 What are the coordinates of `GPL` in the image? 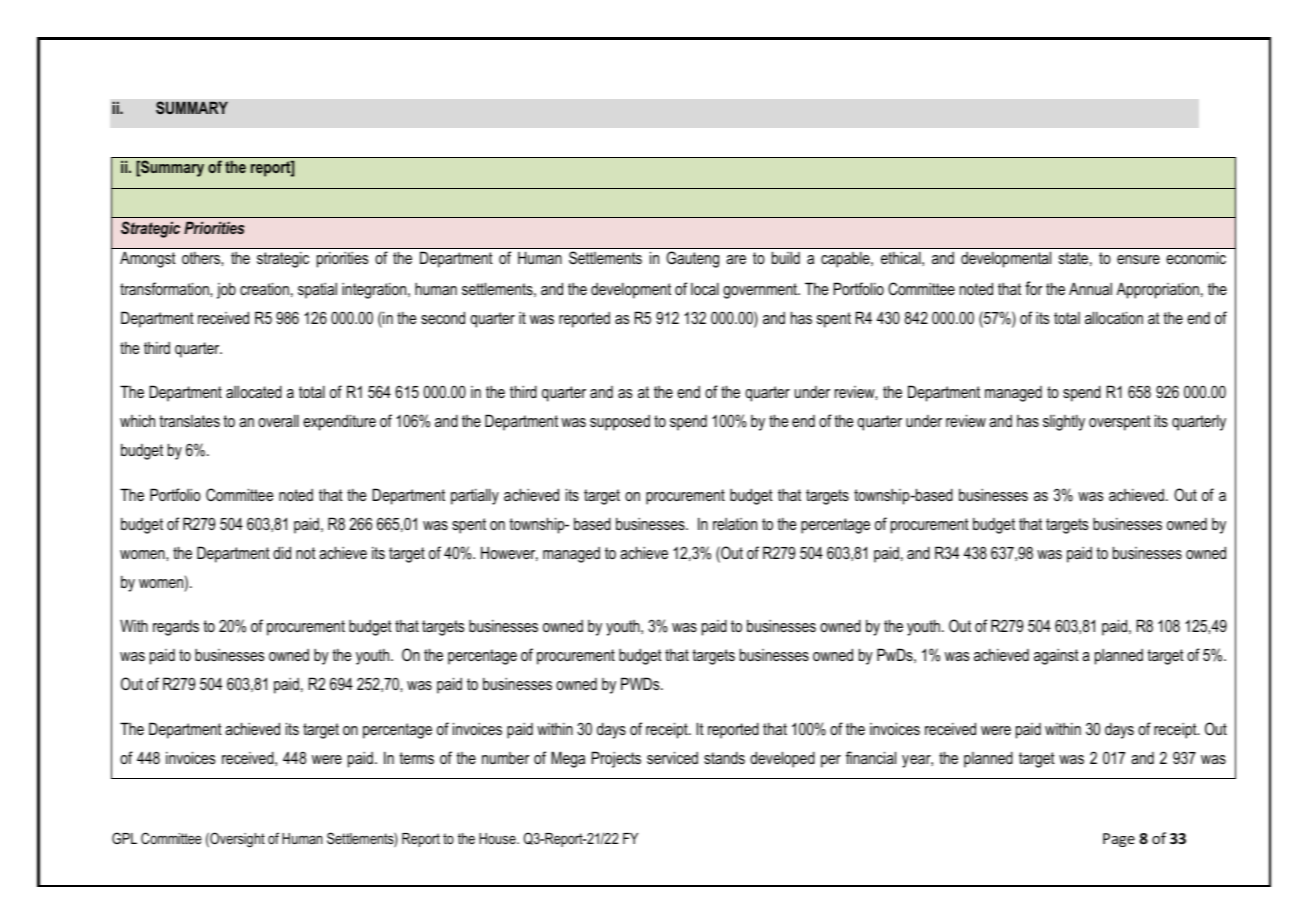 It's located at (124, 838).
